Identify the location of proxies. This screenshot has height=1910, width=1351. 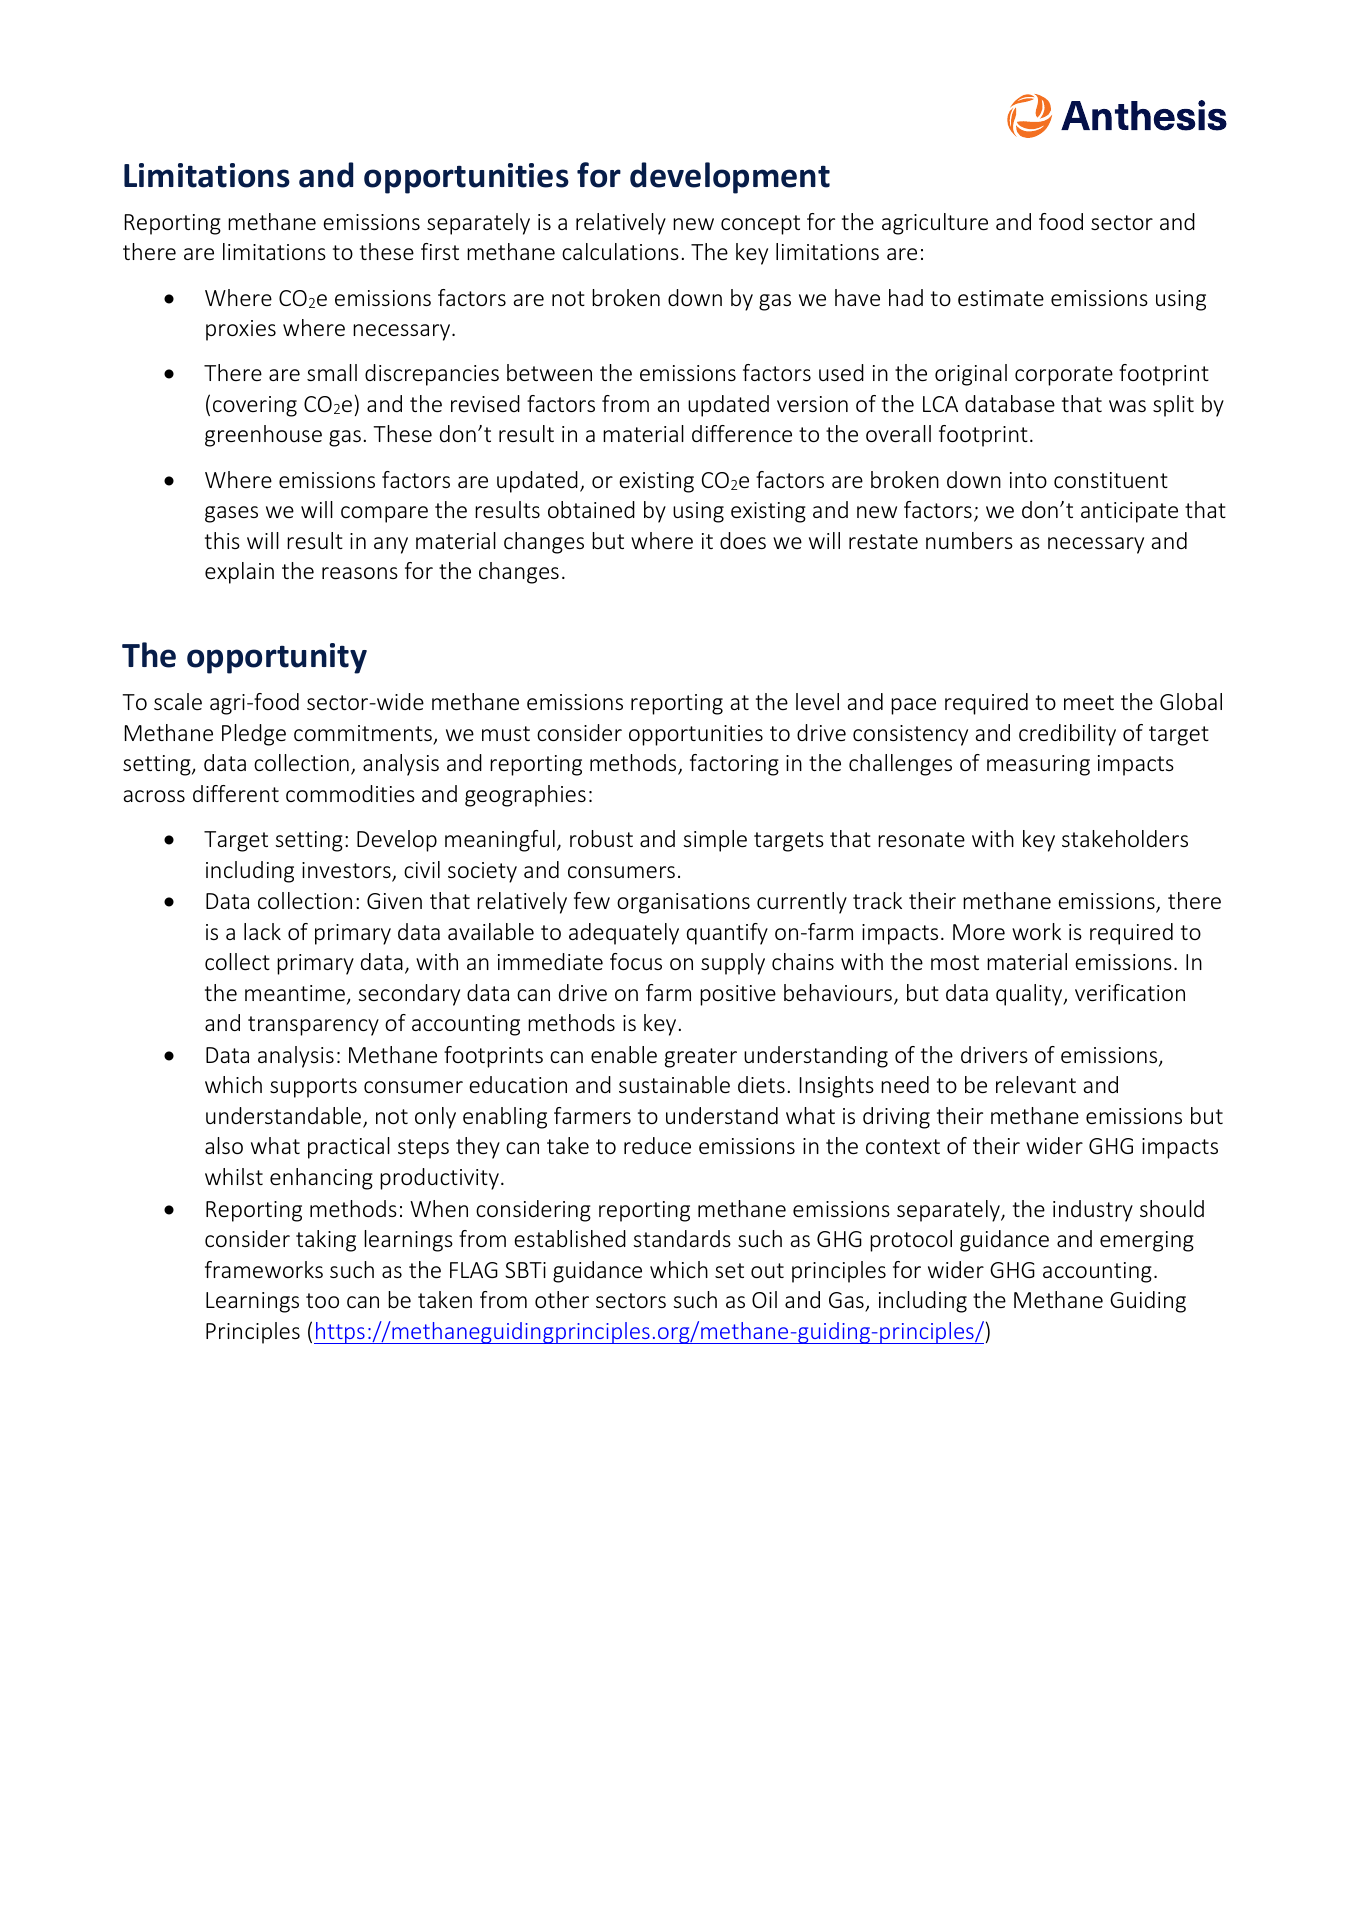
(241, 330).
